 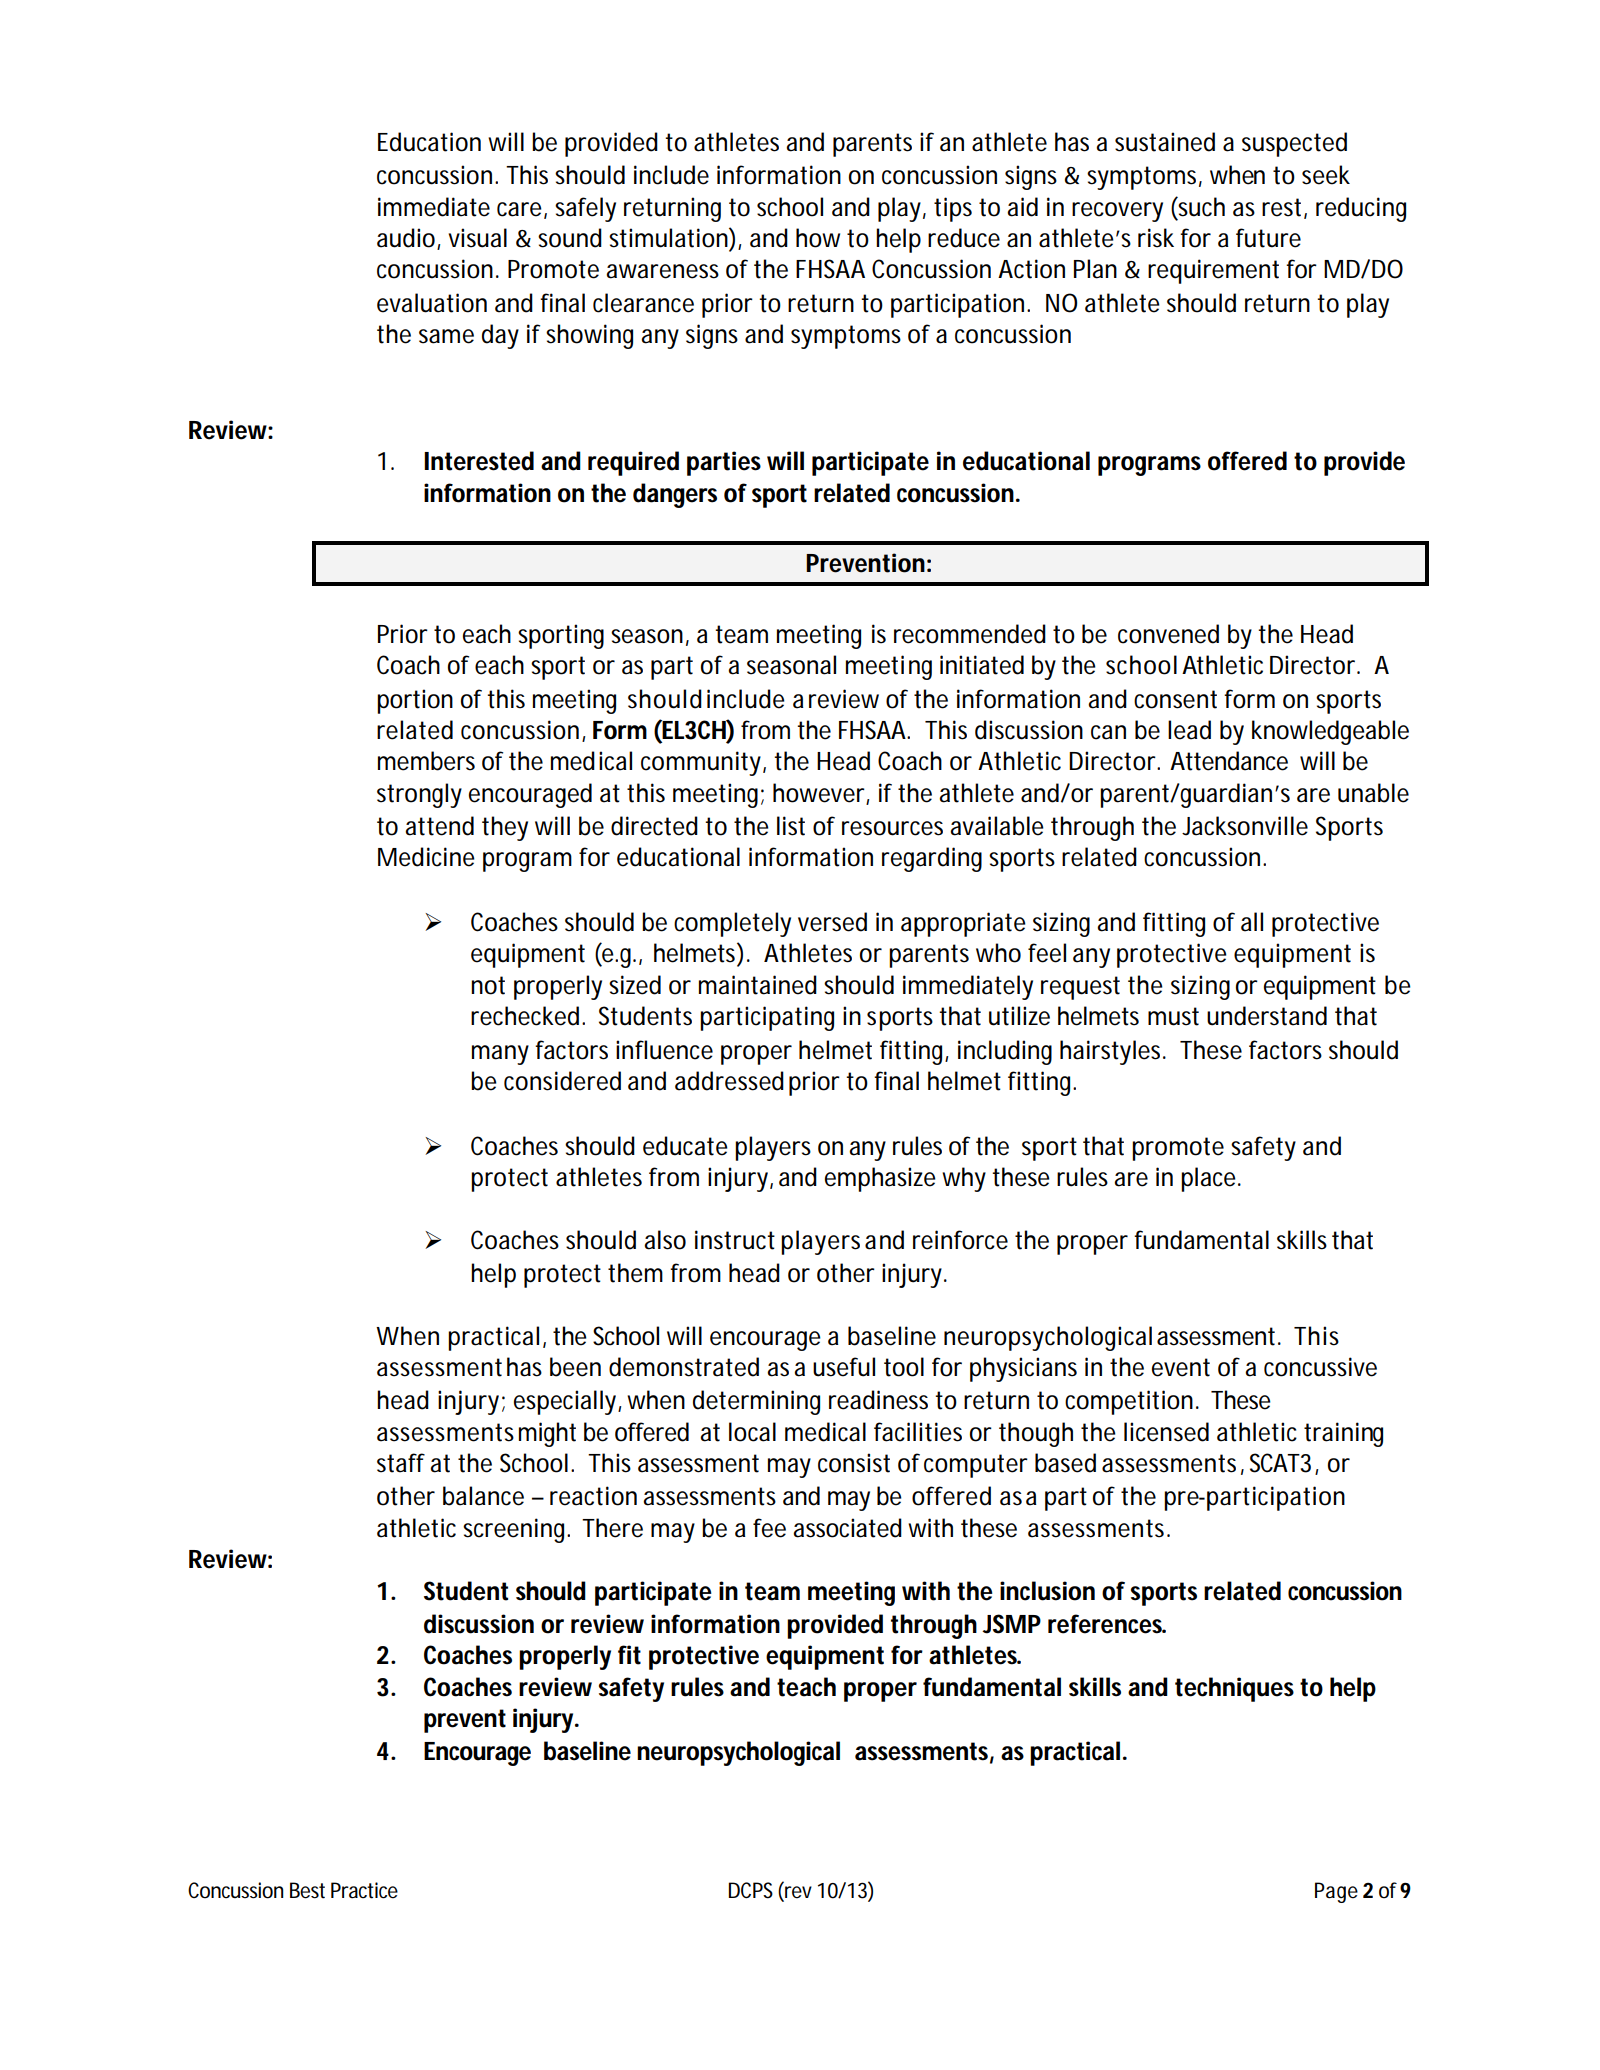 What do you see at coordinates (844, 1367) in the image?
I see `useful` at bounding box center [844, 1367].
